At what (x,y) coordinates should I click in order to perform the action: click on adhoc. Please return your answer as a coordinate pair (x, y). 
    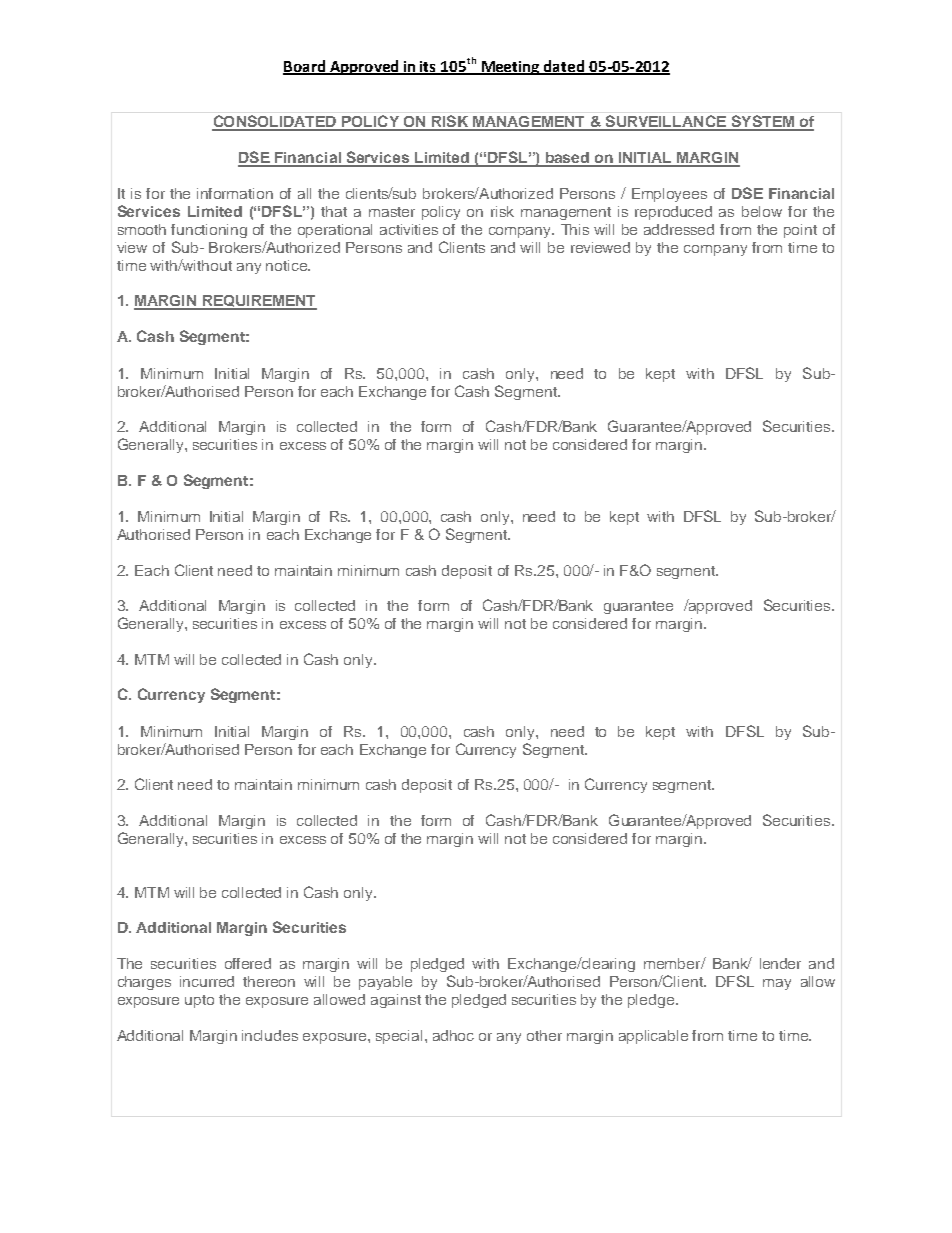
    Looking at the image, I should click on (453, 1035).
